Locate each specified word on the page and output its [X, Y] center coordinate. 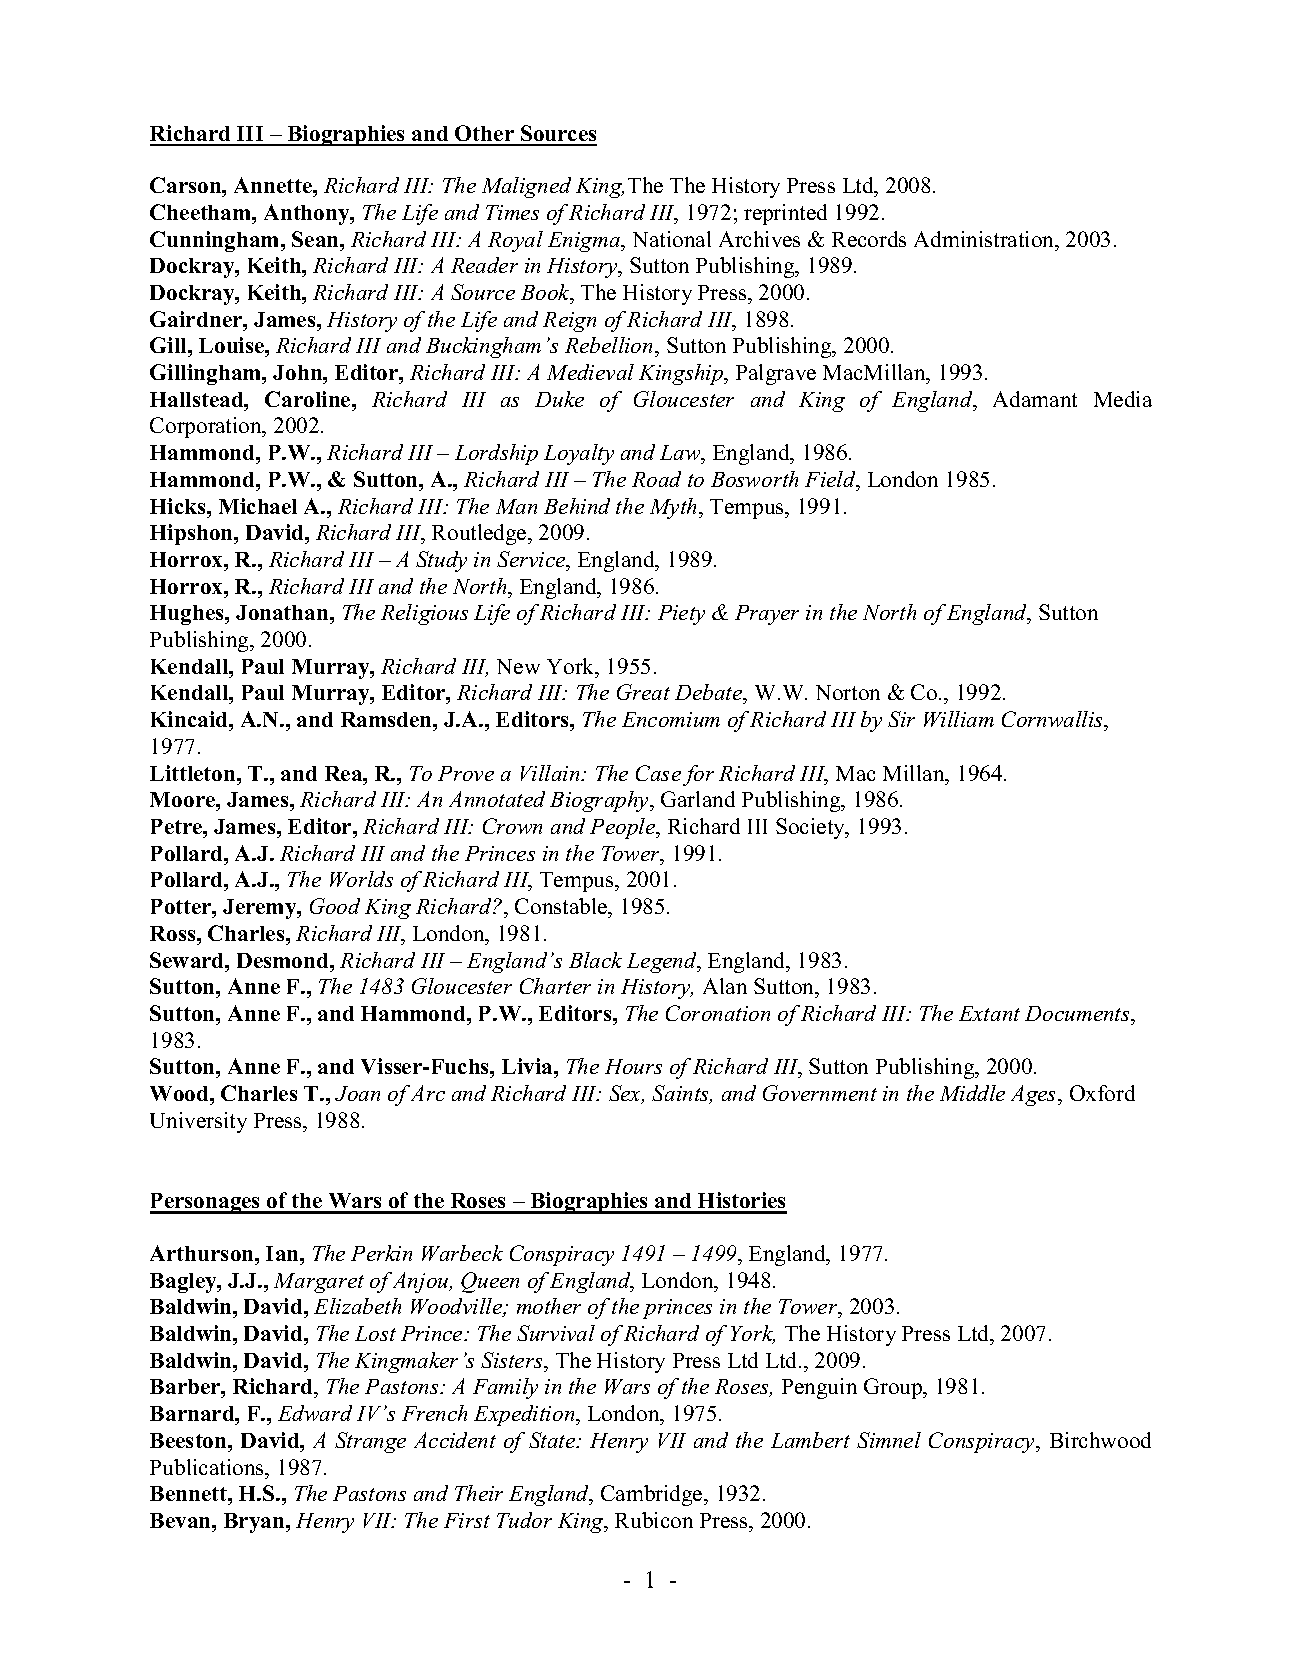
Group [894, 1388]
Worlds [361, 879]
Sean [317, 239]
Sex [626, 1094]
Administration [985, 239]
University [198, 1122]
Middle [972, 1093]
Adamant [1035, 399]
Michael [258, 506]
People [624, 828]
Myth [675, 508]
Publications [208, 1467]
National [672, 239]
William [959, 719]
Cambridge [653, 1495]
